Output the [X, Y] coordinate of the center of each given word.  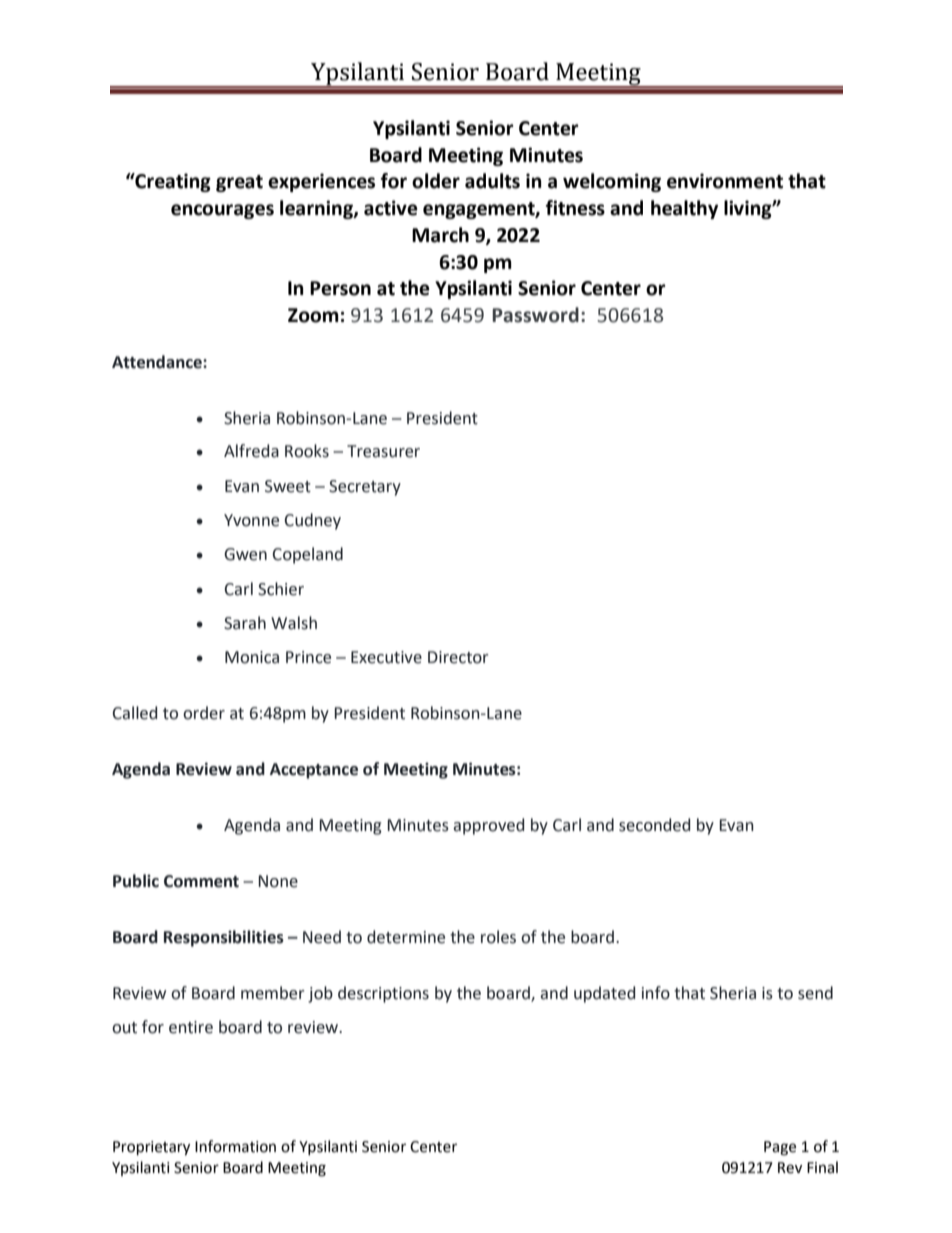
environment [725, 181]
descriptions [383, 994]
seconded [654, 825]
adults [492, 181]
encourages [222, 211]
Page [780, 1148]
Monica [252, 657]
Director [458, 657]
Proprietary [151, 1148]
